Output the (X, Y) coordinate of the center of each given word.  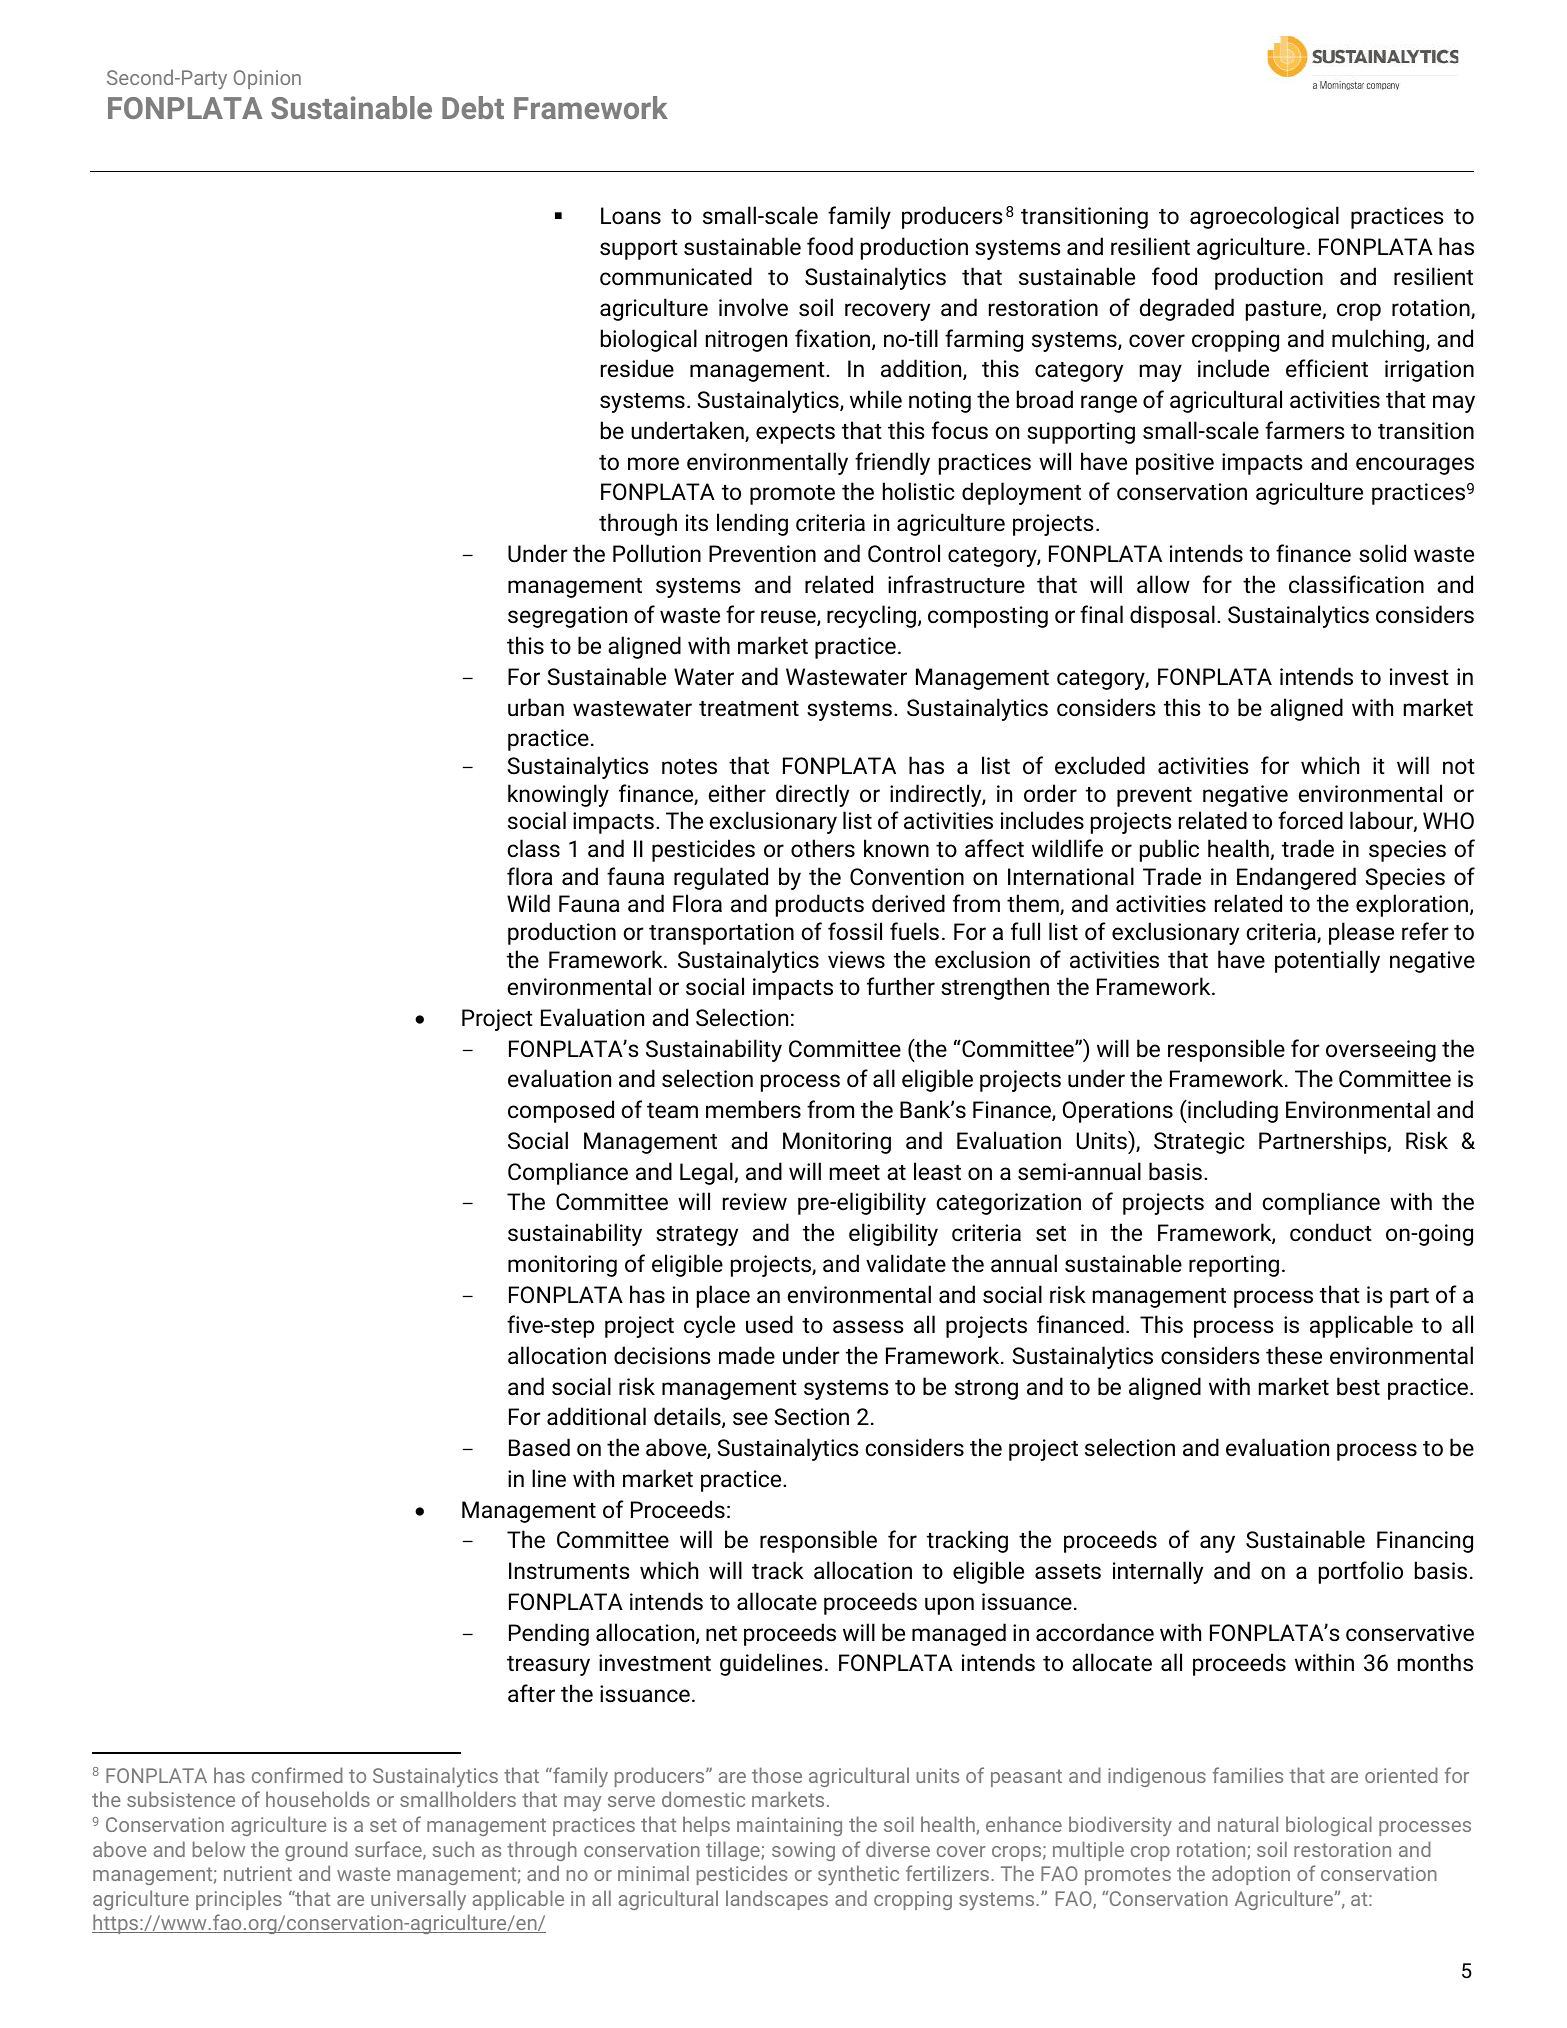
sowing (803, 1851)
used (769, 1324)
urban (536, 707)
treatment (749, 709)
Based (539, 1447)
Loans (631, 216)
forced (1310, 820)
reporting (1234, 1266)
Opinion (267, 79)
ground (316, 1851)
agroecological (1264, 217)
